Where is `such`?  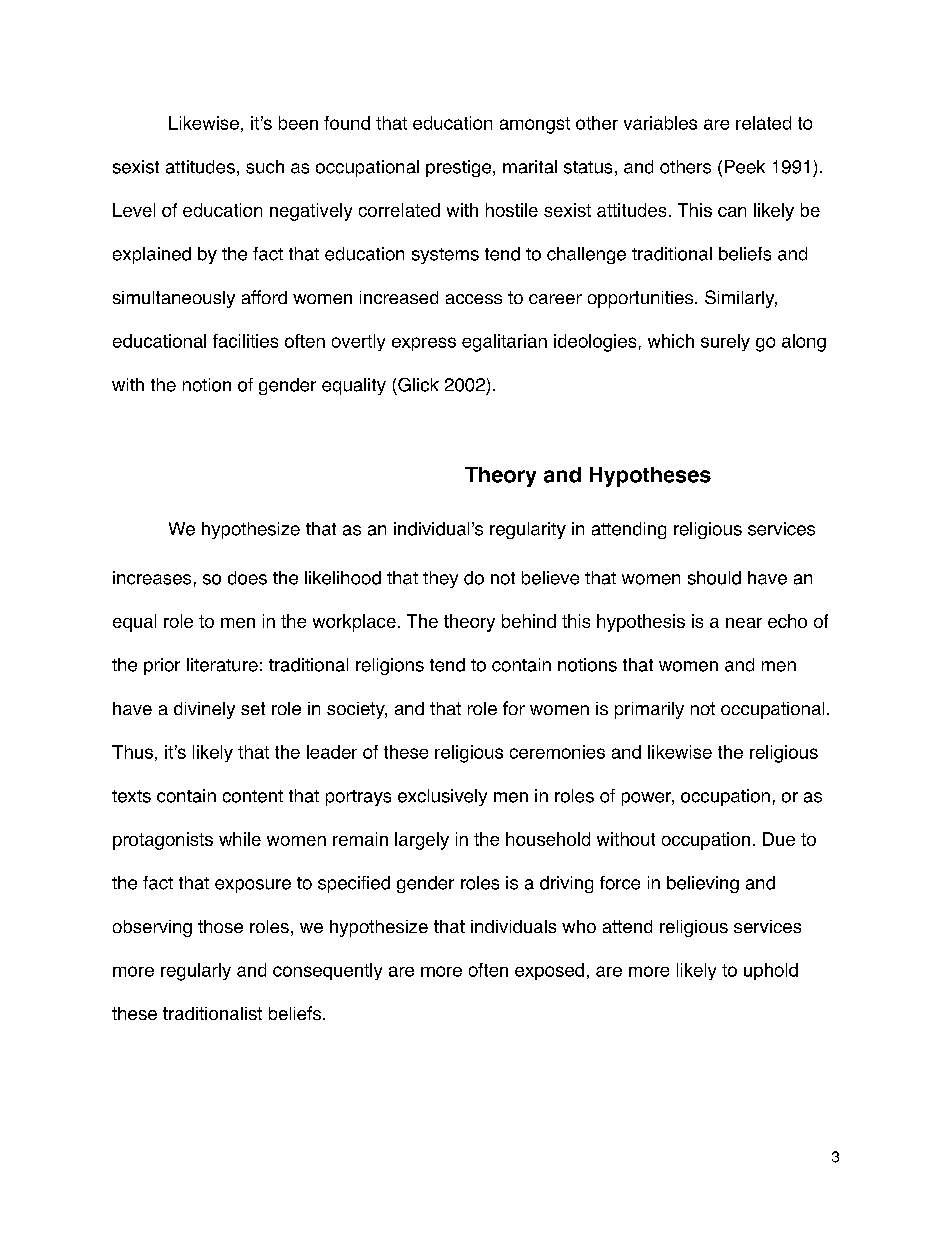
such is located at coordinates (265, 167).
